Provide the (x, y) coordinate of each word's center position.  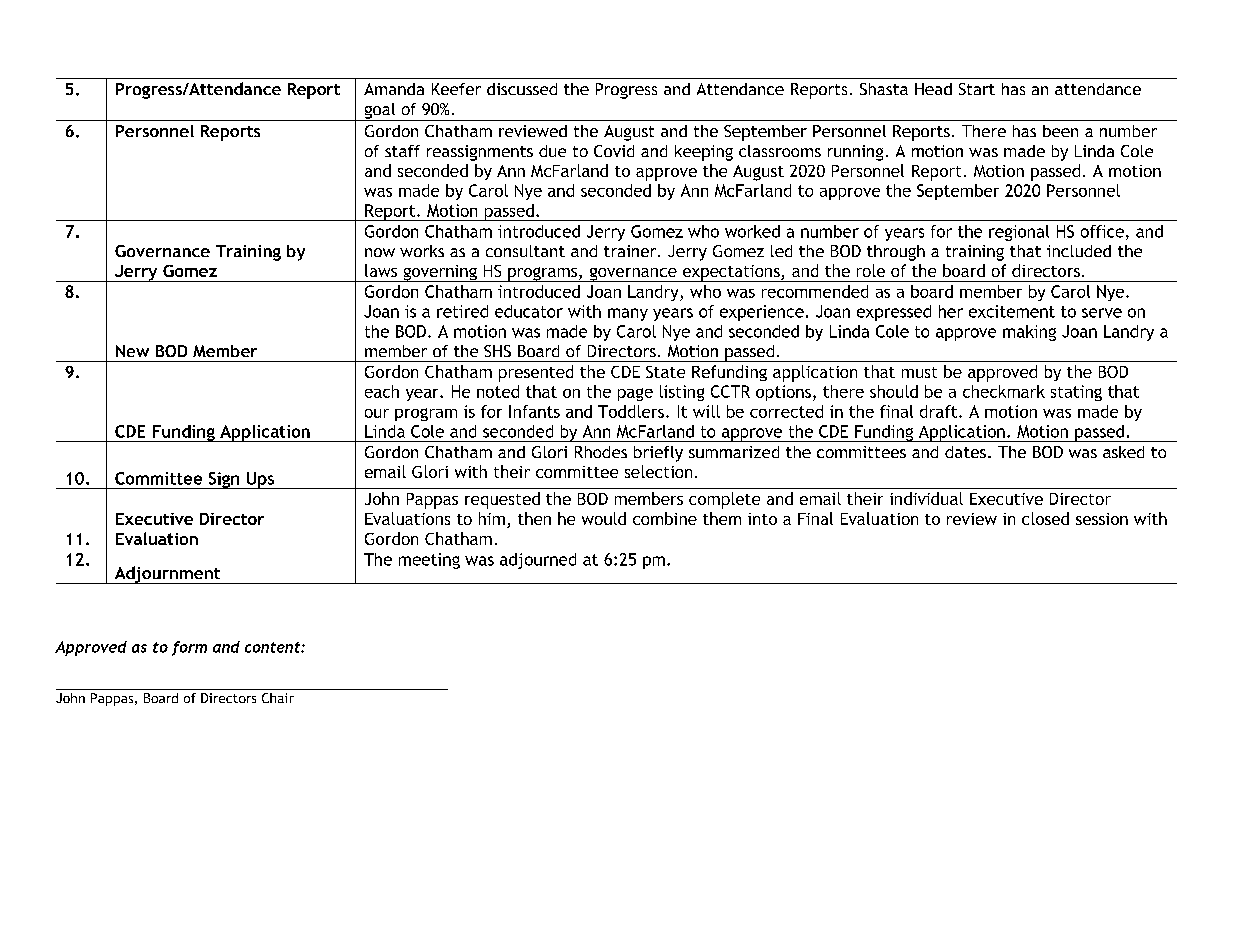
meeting (429, 561)
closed (1045, 518)
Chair (278, 698)
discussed (522, 89)
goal (379, 112)
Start (977, 89)
